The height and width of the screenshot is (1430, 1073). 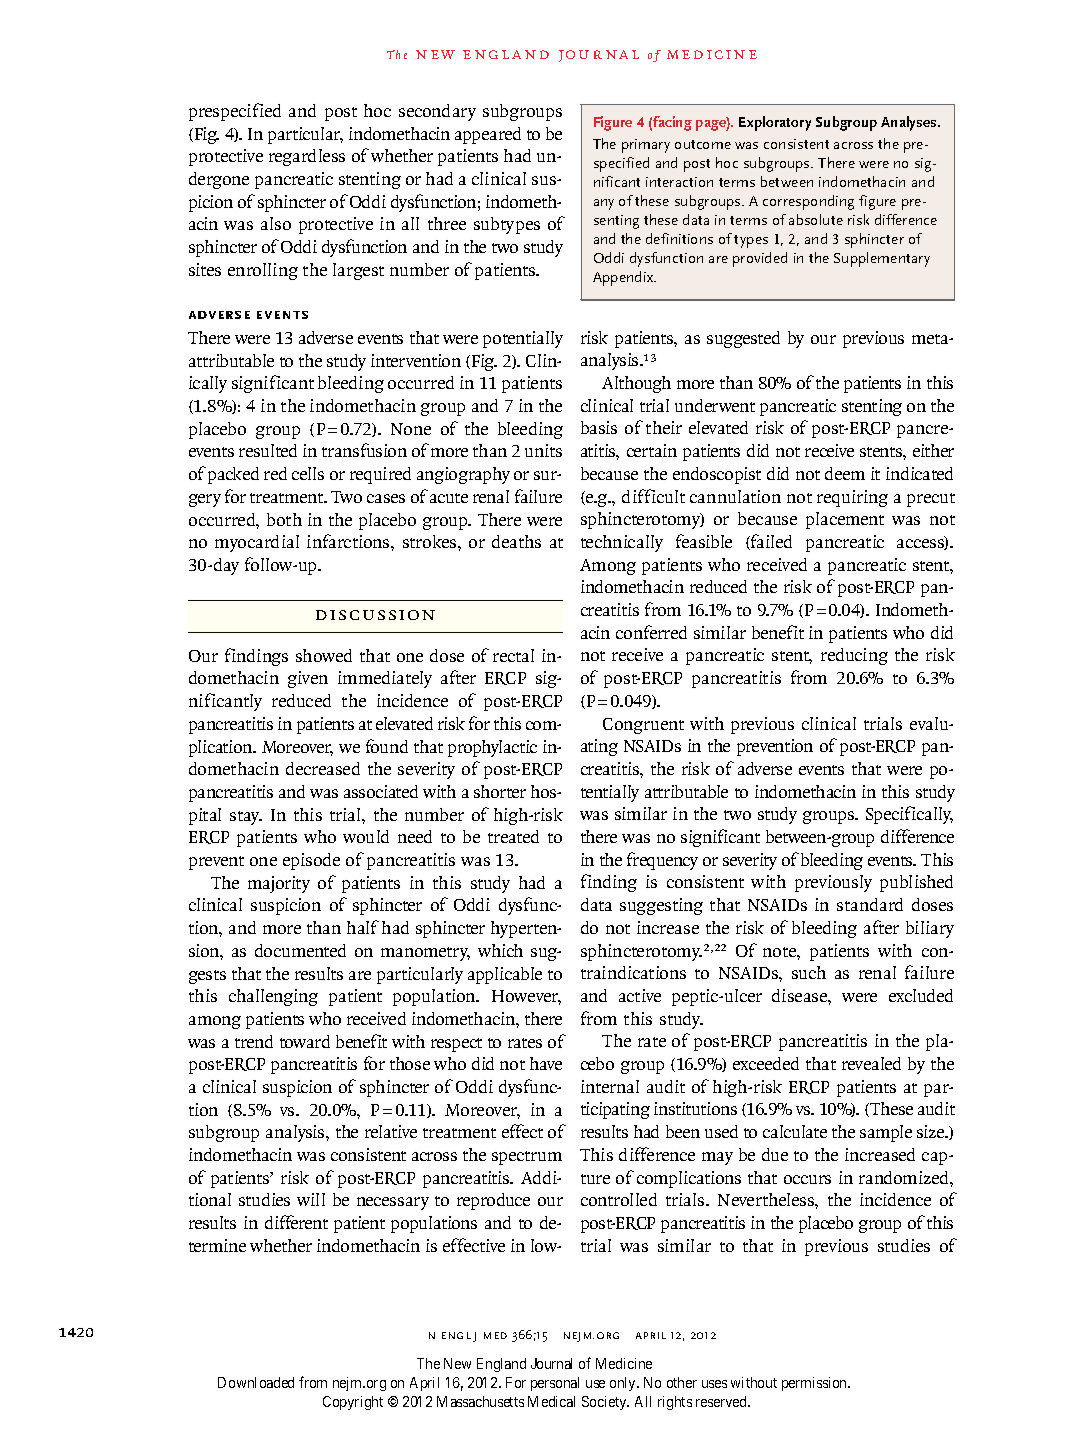 I want to click on regardless, so click(x=307, y=157).
